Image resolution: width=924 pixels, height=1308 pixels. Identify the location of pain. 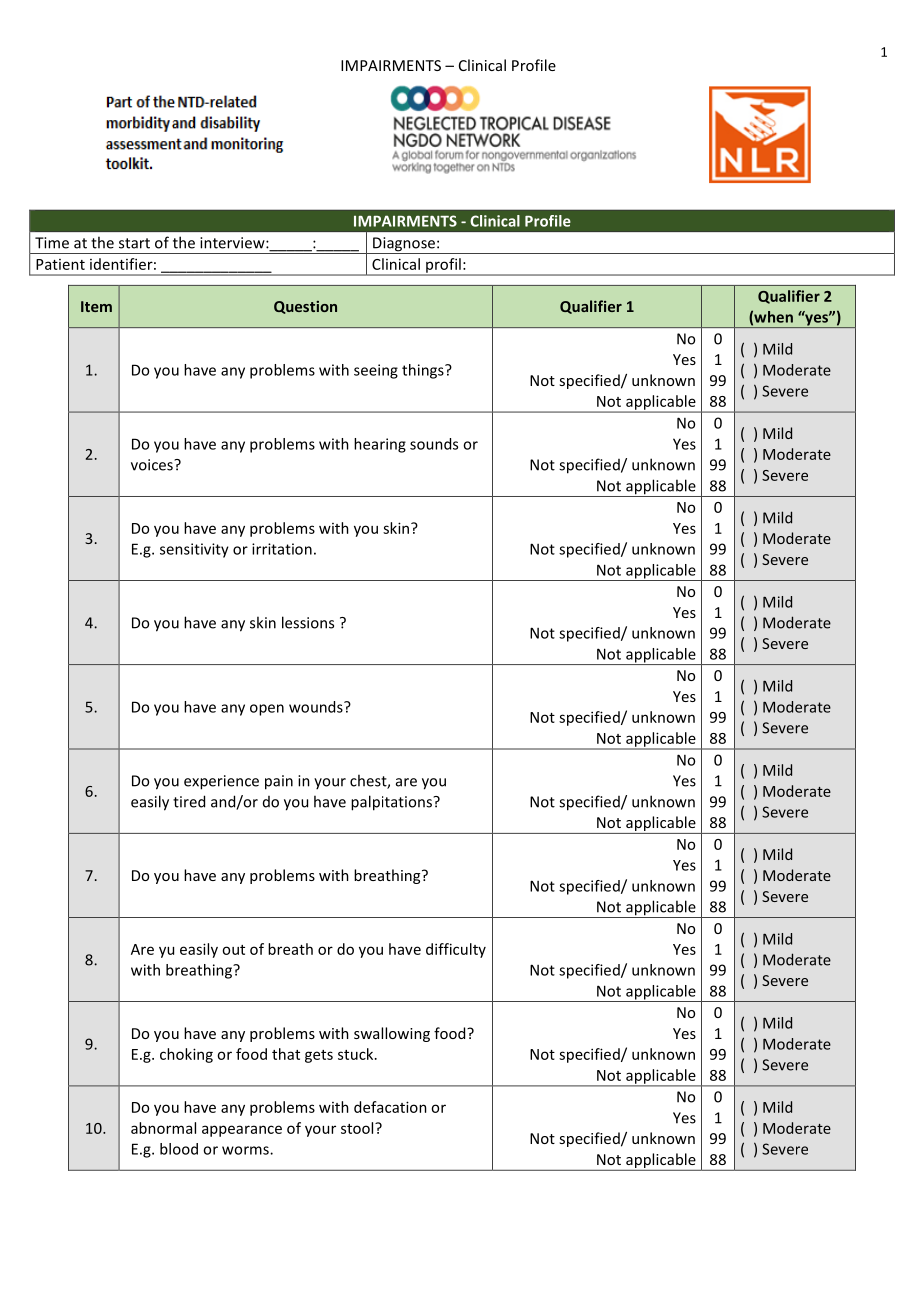
(279, 782).
